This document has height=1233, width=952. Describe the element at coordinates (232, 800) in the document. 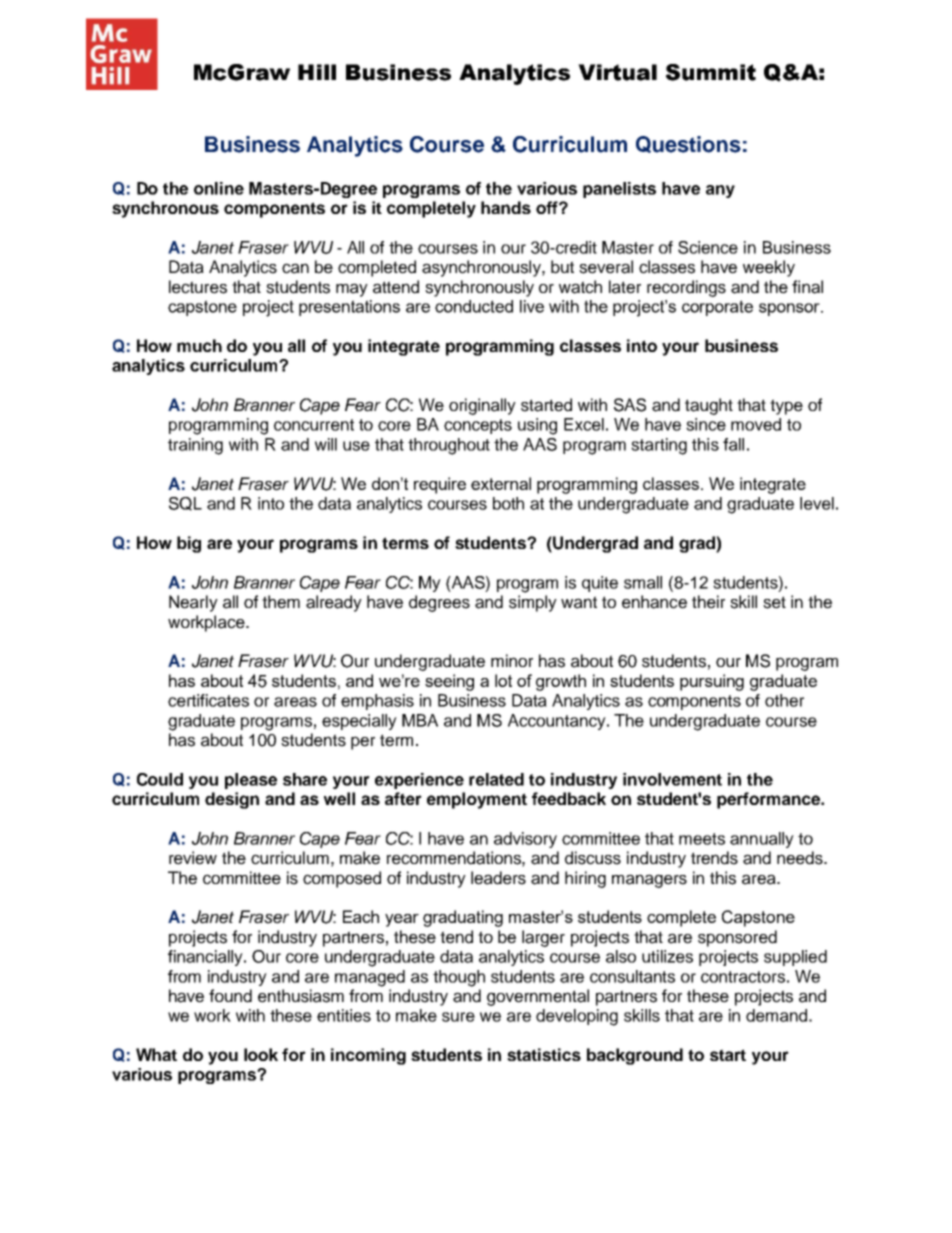

I see `design` at that location.
